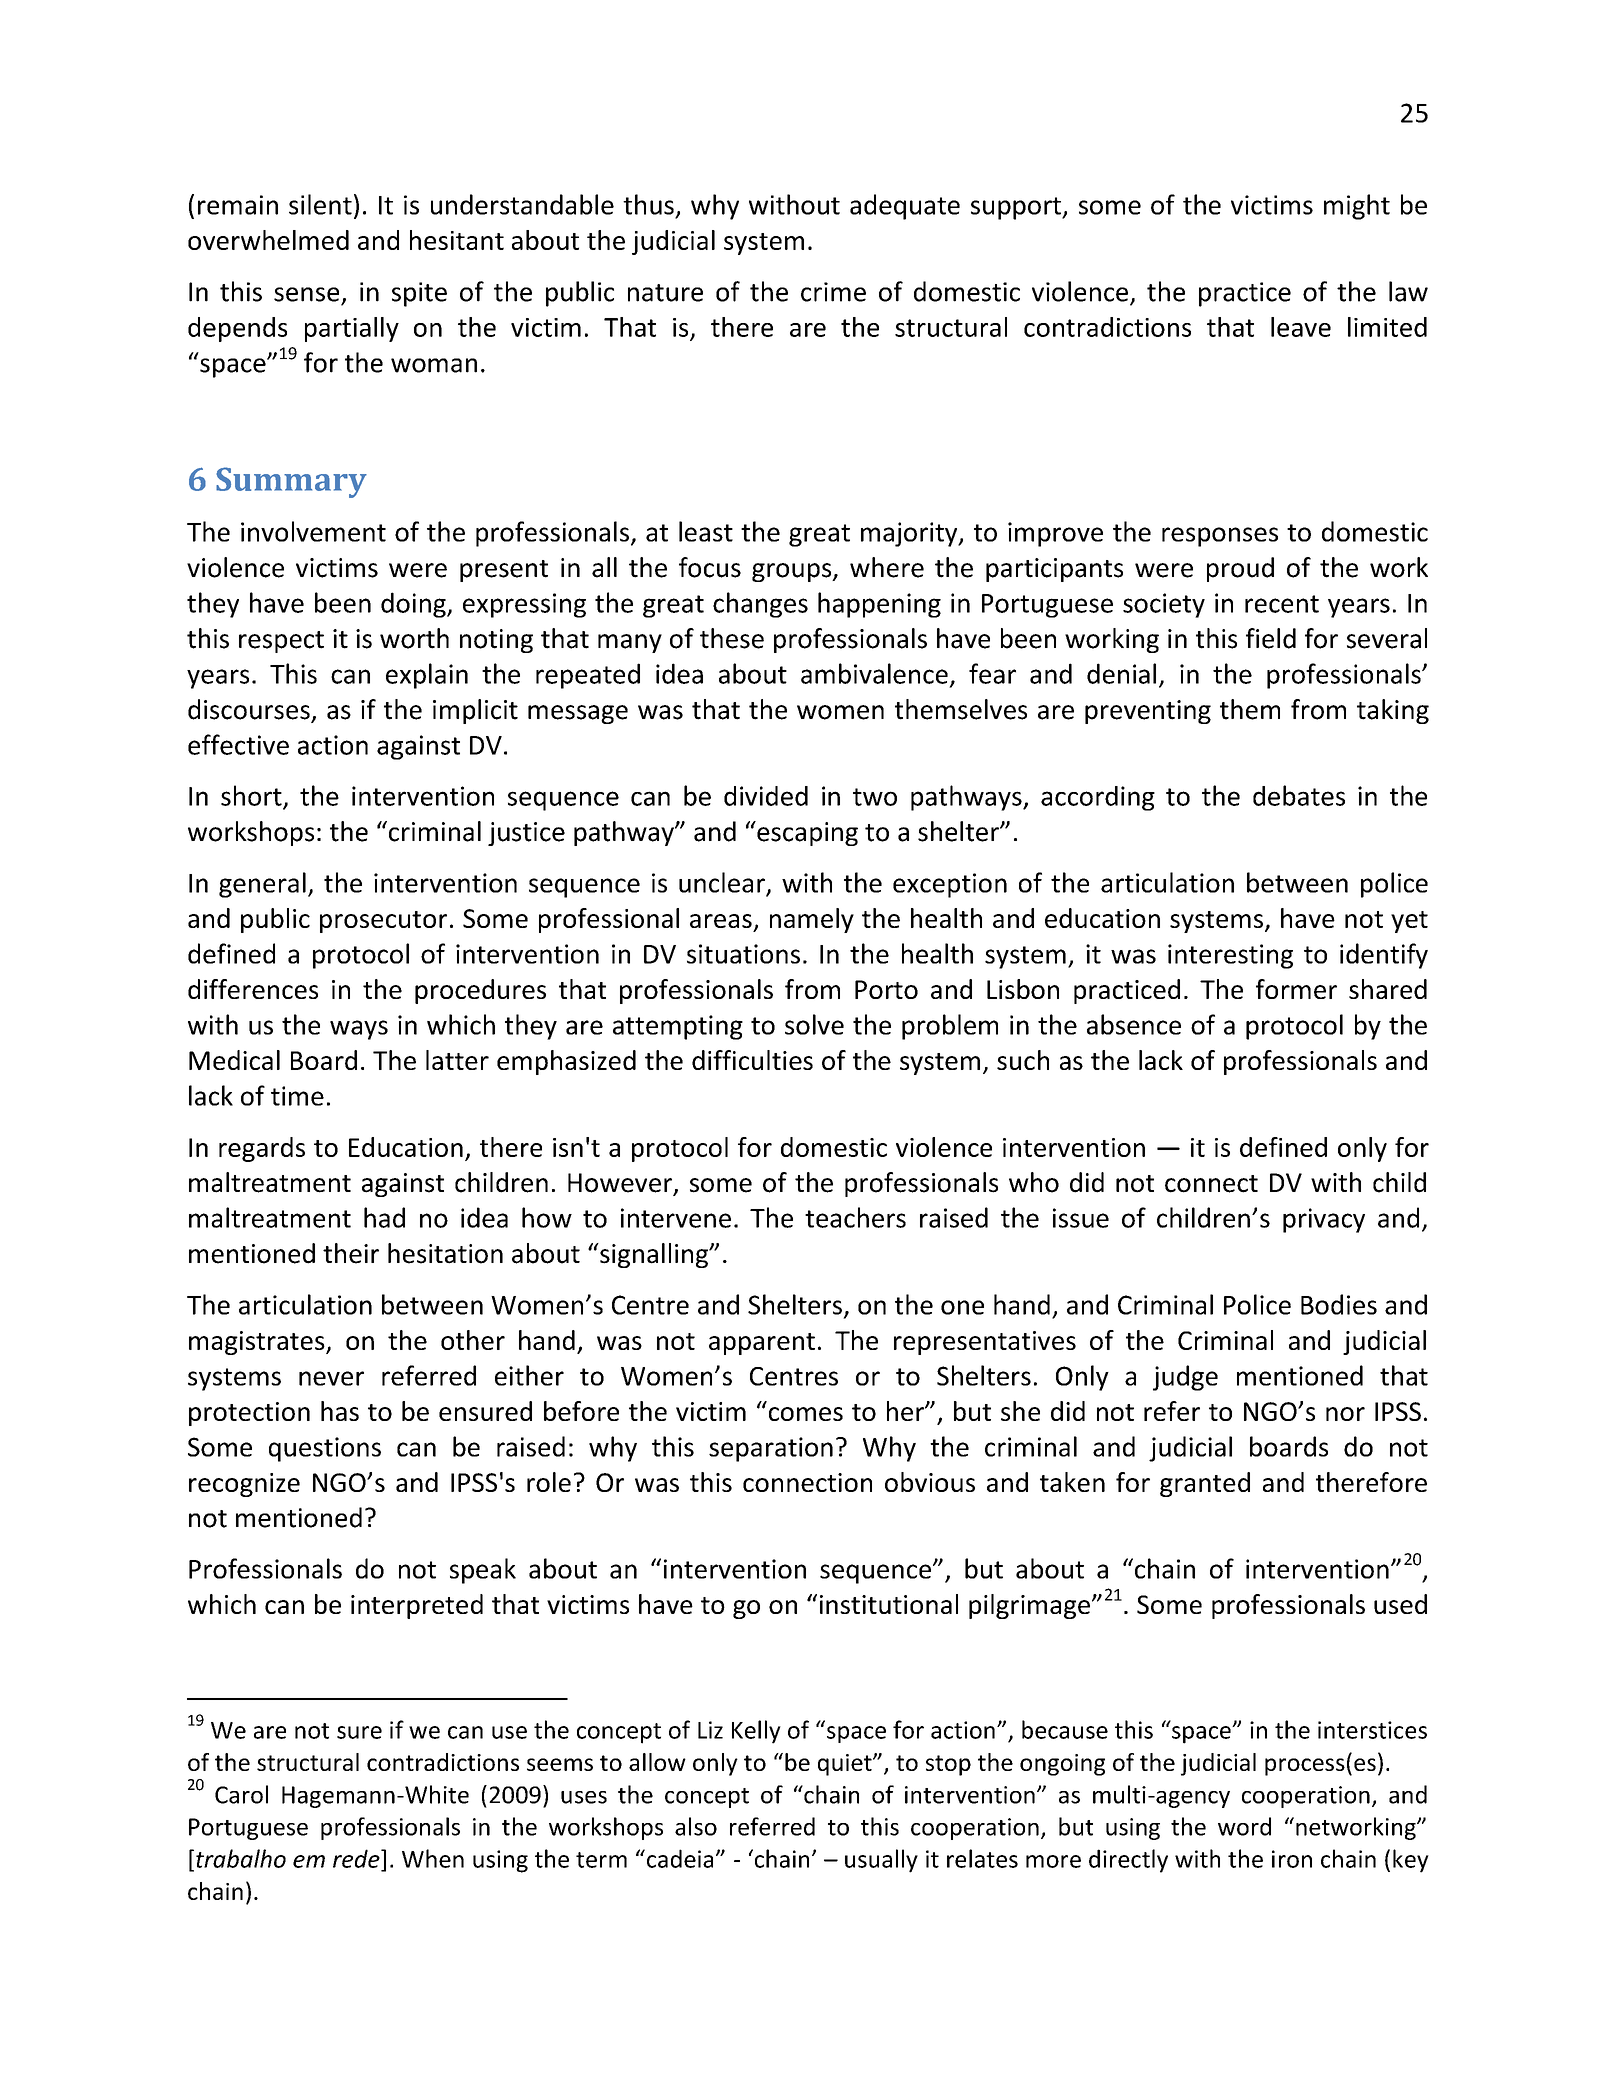 The height and width of the image is (2092, 1616). I want to click on divided, so click(766, 796).
